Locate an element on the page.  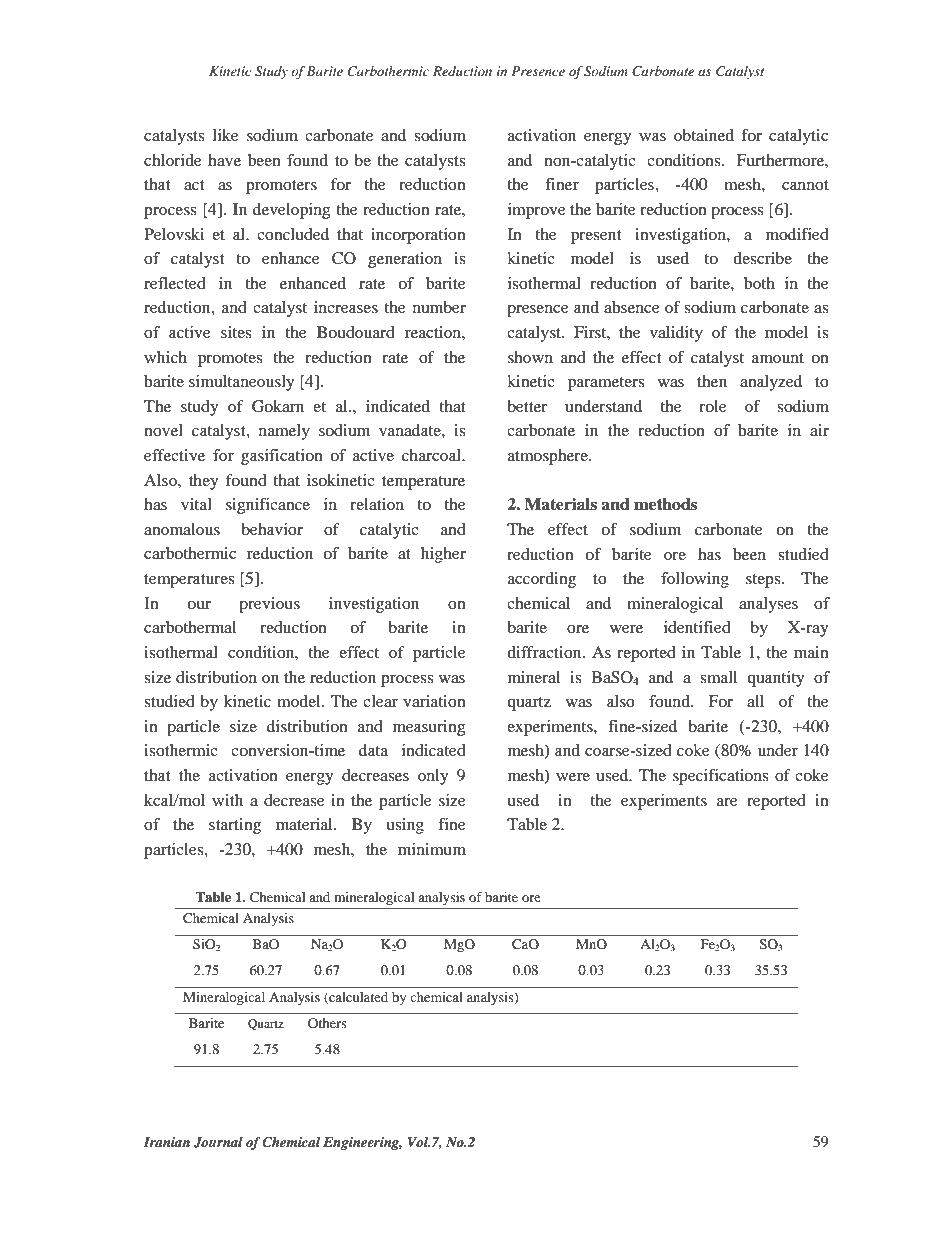
Journal is located at coordinates (218, 1142).
